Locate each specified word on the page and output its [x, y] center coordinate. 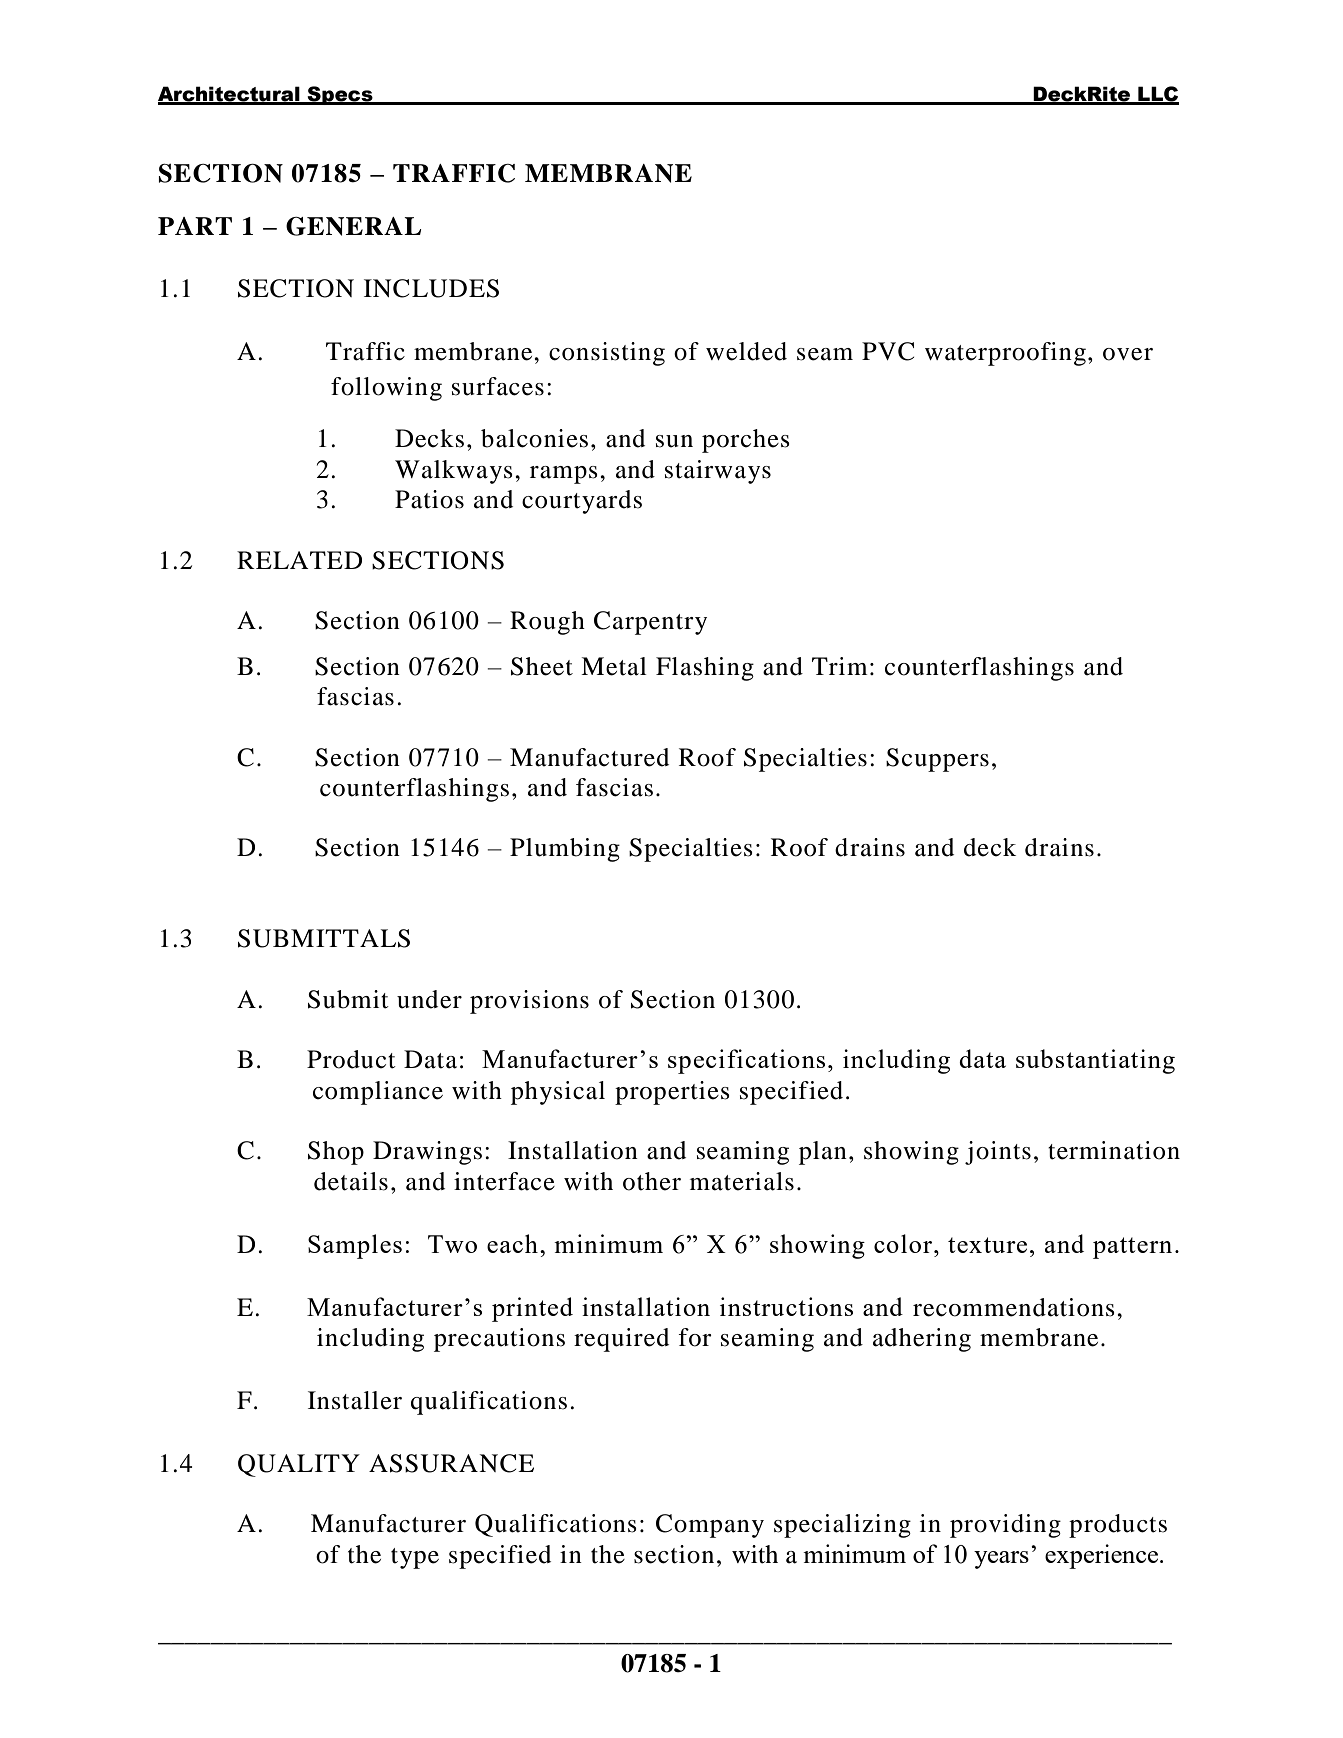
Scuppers [937, 760]
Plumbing [565, 850]
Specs [340, 95]
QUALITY [299, 1465]
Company [710, 1526]
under [429, 999]
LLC [1157, 95]
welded [746, 351]
